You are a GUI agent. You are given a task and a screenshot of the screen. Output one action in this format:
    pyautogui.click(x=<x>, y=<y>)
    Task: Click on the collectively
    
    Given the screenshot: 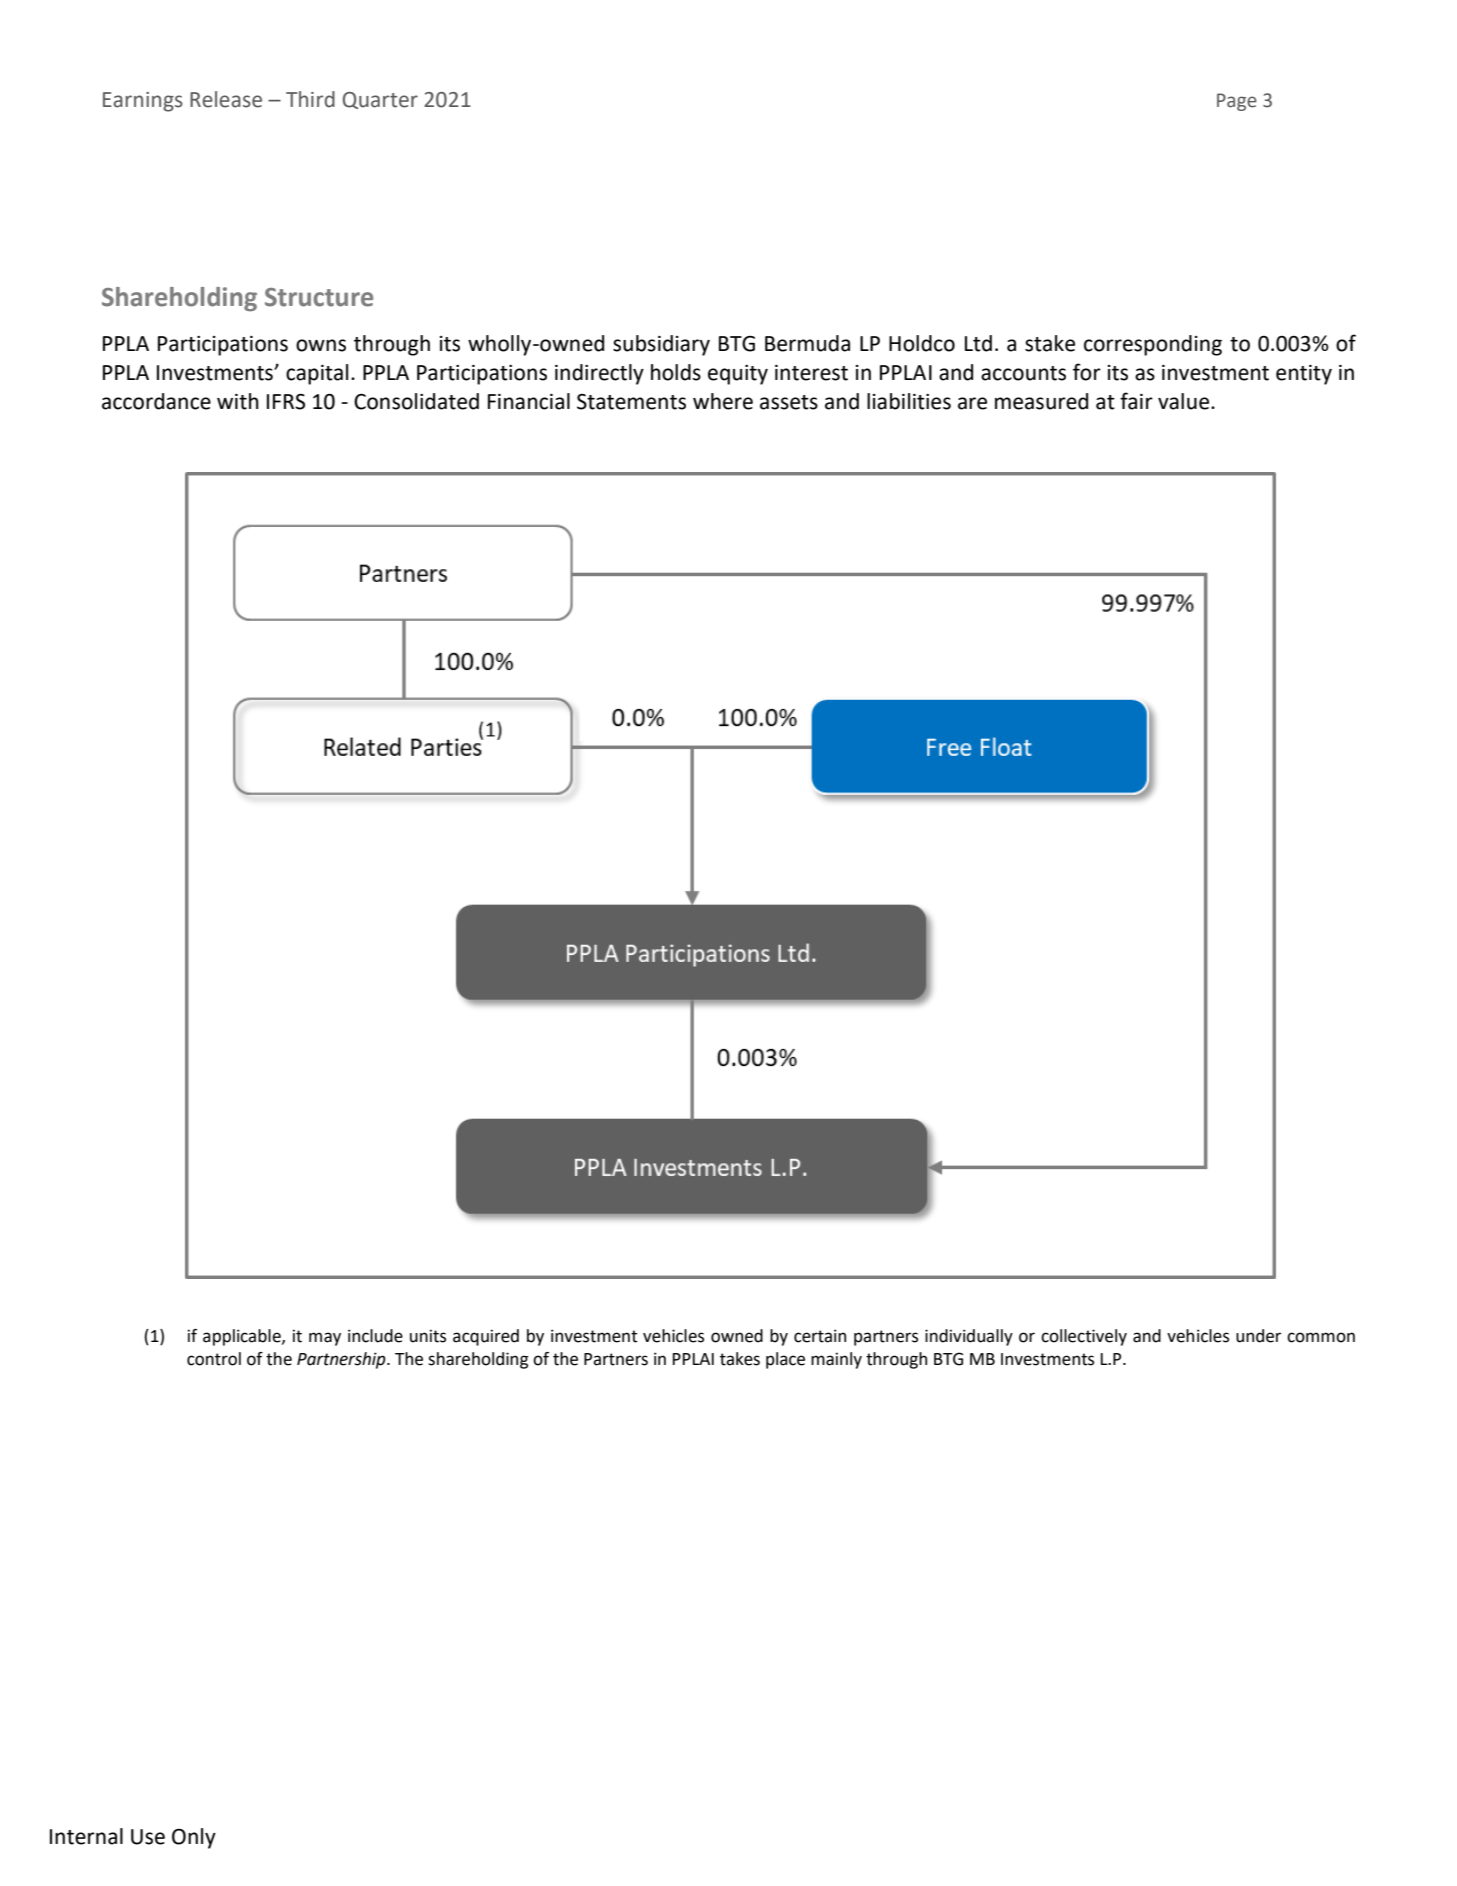 What is the action you would take?
    pyautogui.click(x=1084, y=1337)
